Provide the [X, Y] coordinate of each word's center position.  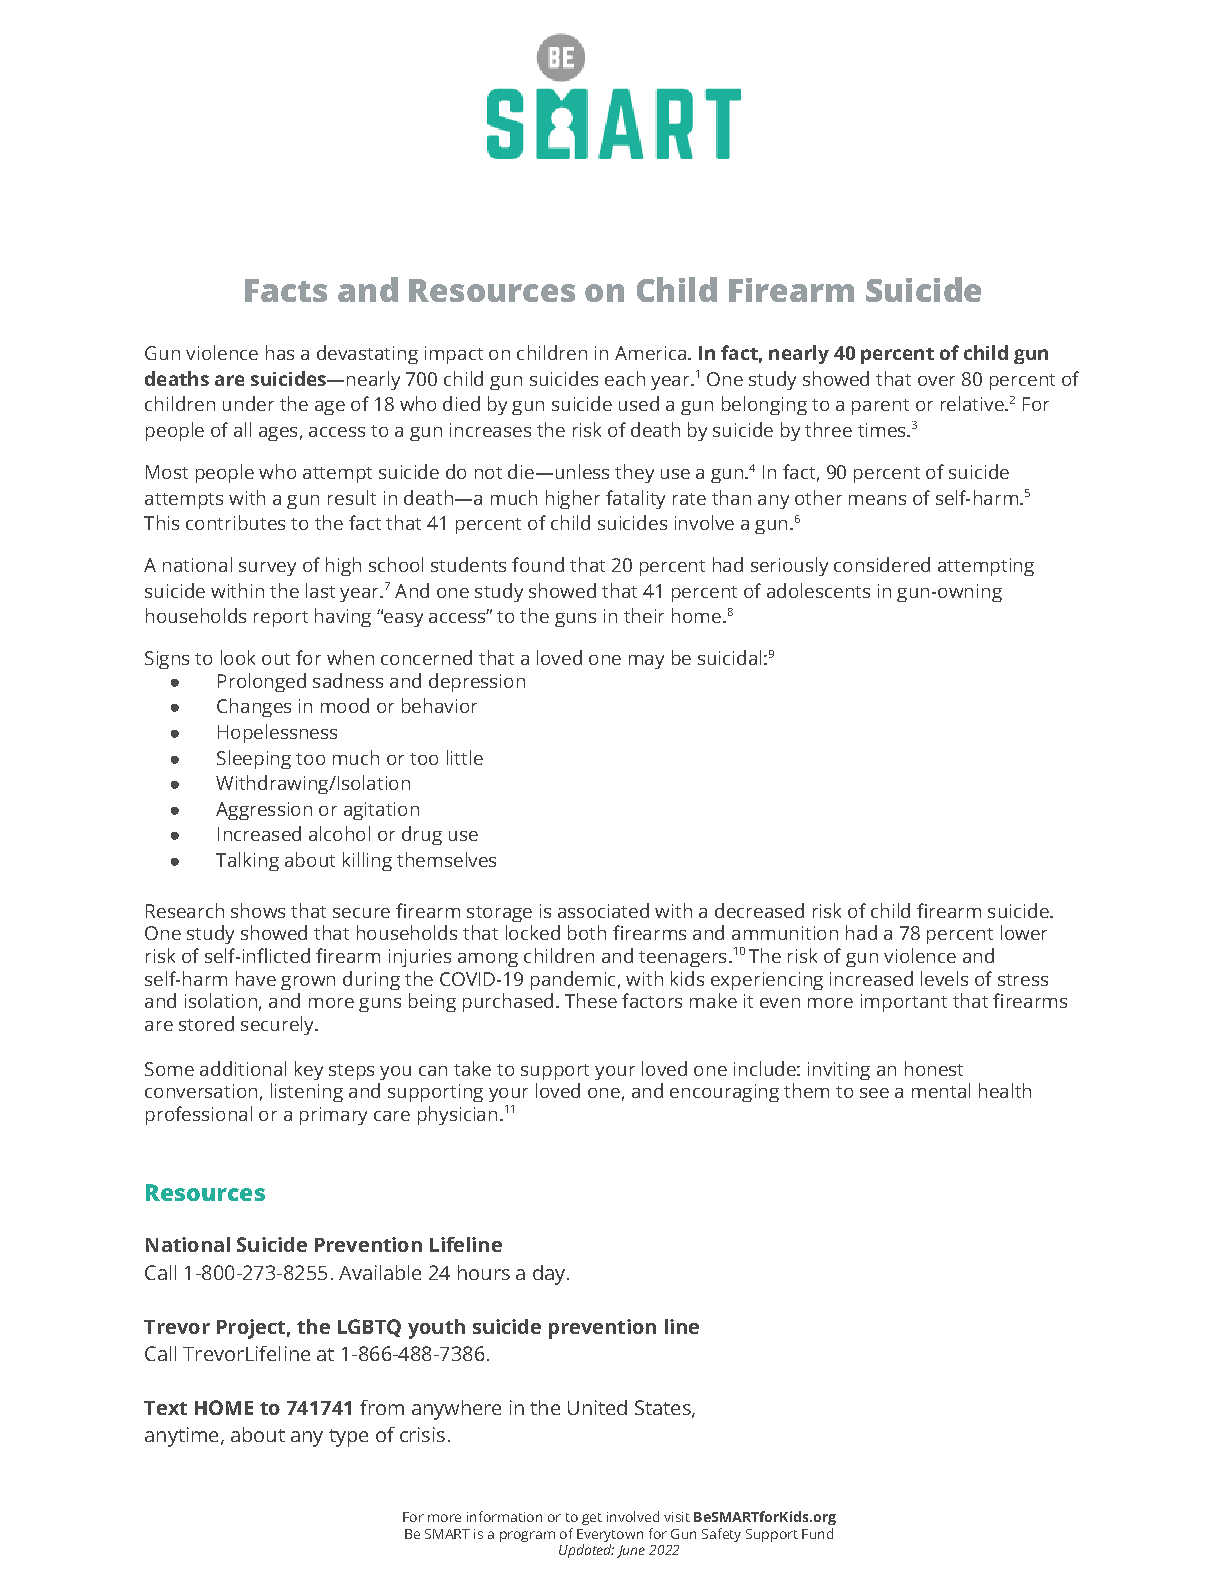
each [625, 378]
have [256, 978]
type [348, 1438]
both [587, 932]
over [936, 381]
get [592, 1519]
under [248, 403]
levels [944, 978]
